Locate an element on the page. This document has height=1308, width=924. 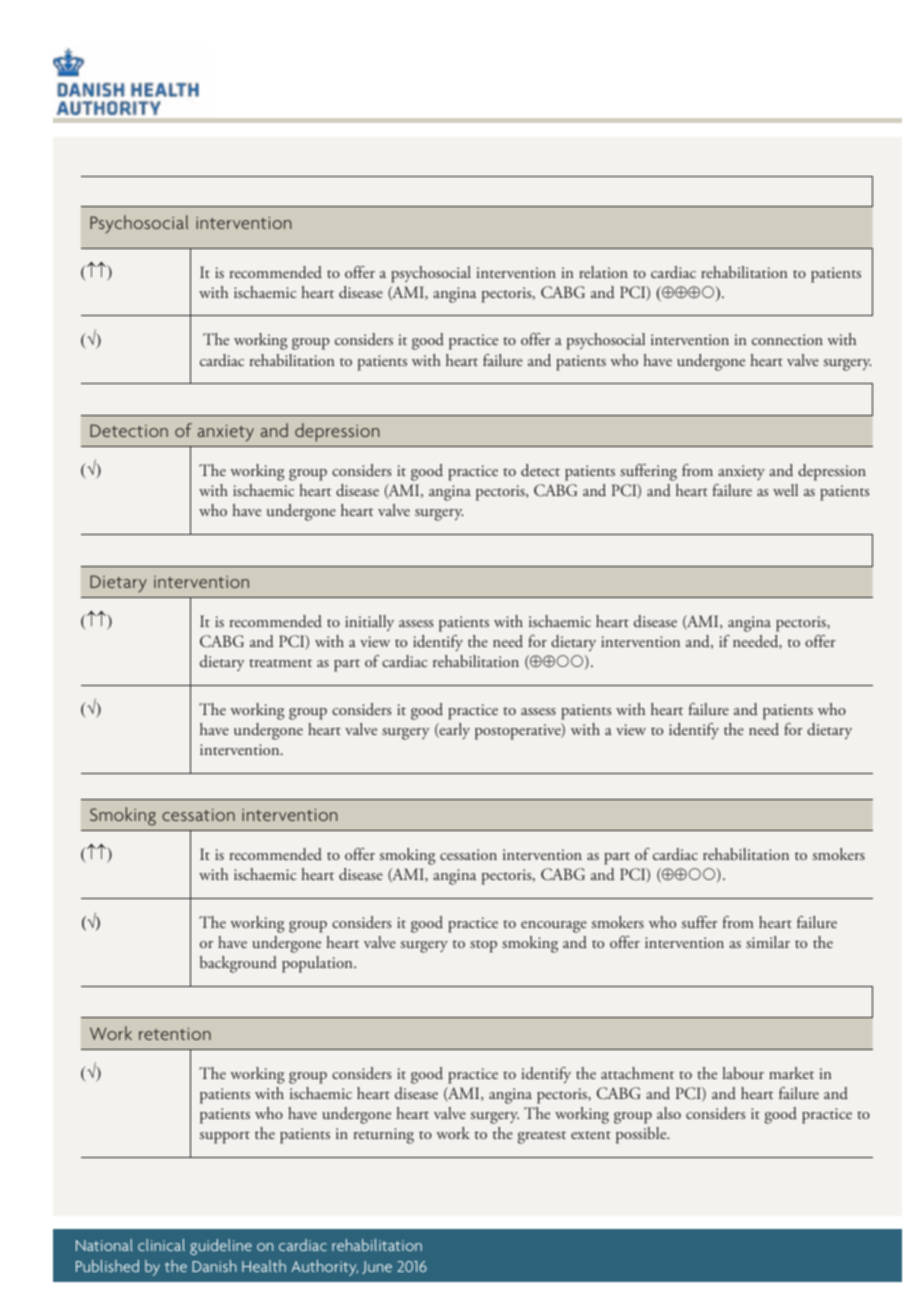
similar is located at coordinates (768, 942).
